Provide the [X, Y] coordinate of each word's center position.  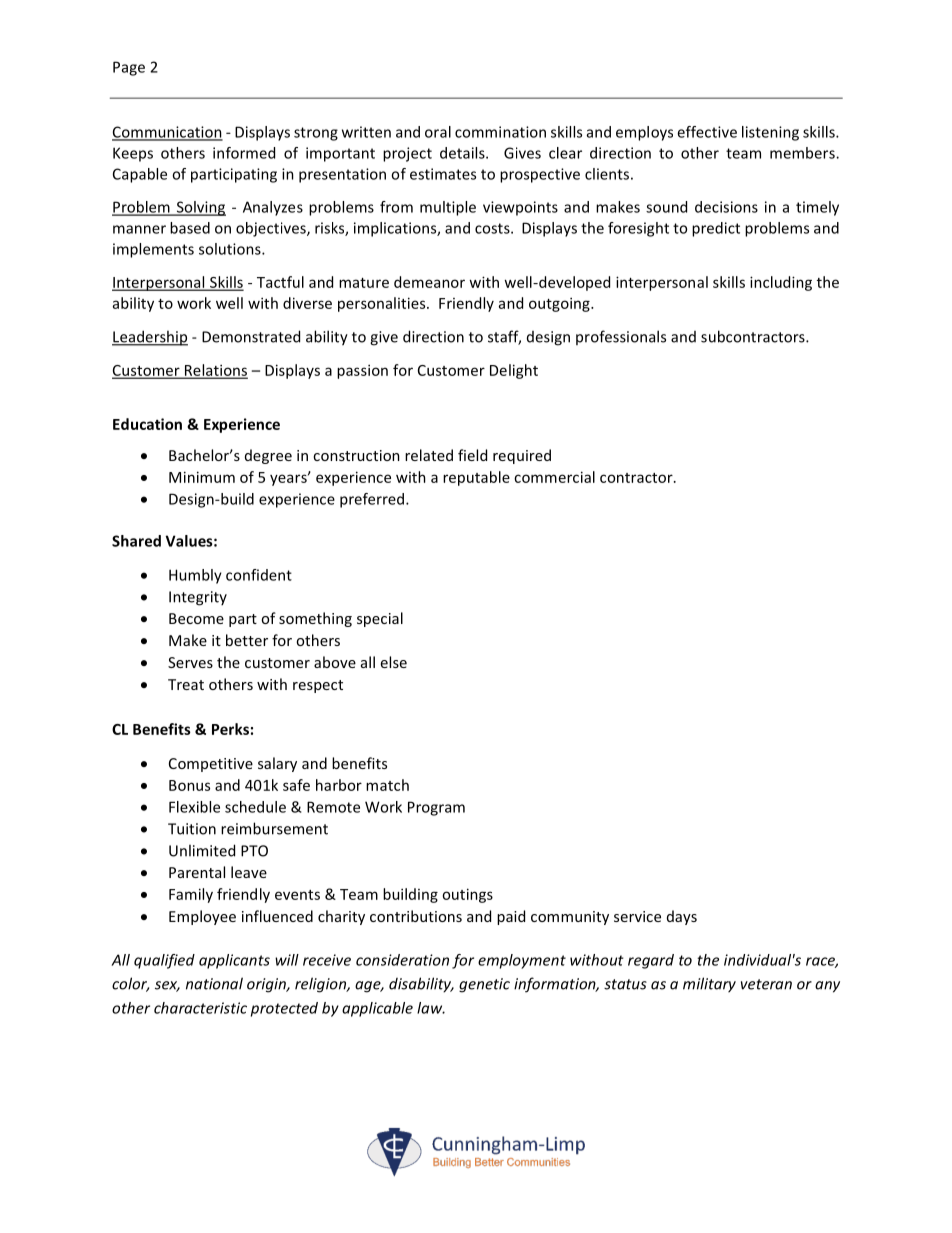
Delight [514, 371]
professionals [621, 337]
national [214, 983]
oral [438, 132]
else [394, 662]
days [682, 917]
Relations [215, 371]
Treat [186, 684]
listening [770, 133]
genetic [484, 985]
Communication [167, 133]
